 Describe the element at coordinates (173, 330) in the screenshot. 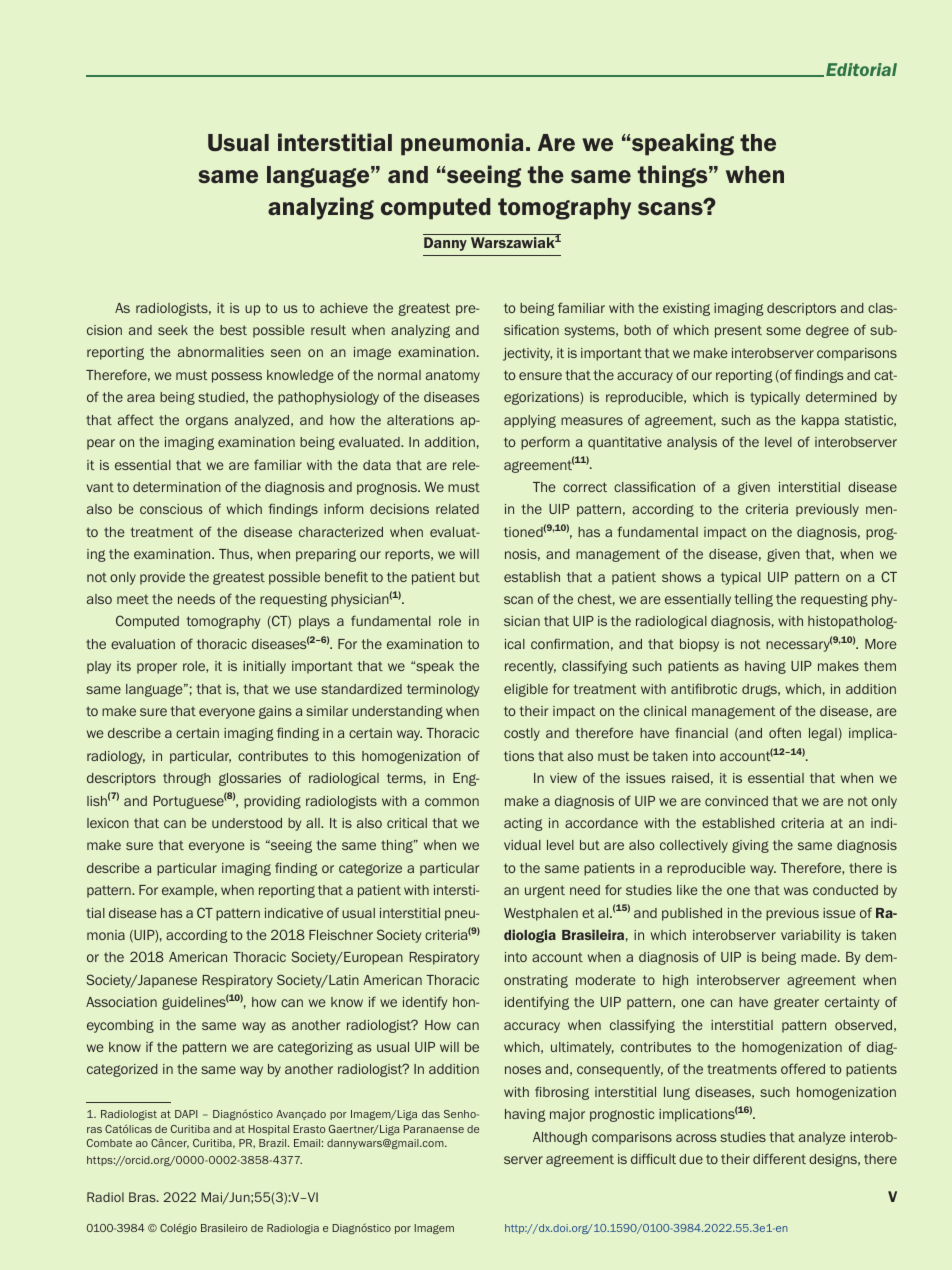

I see `seek` at that location.
